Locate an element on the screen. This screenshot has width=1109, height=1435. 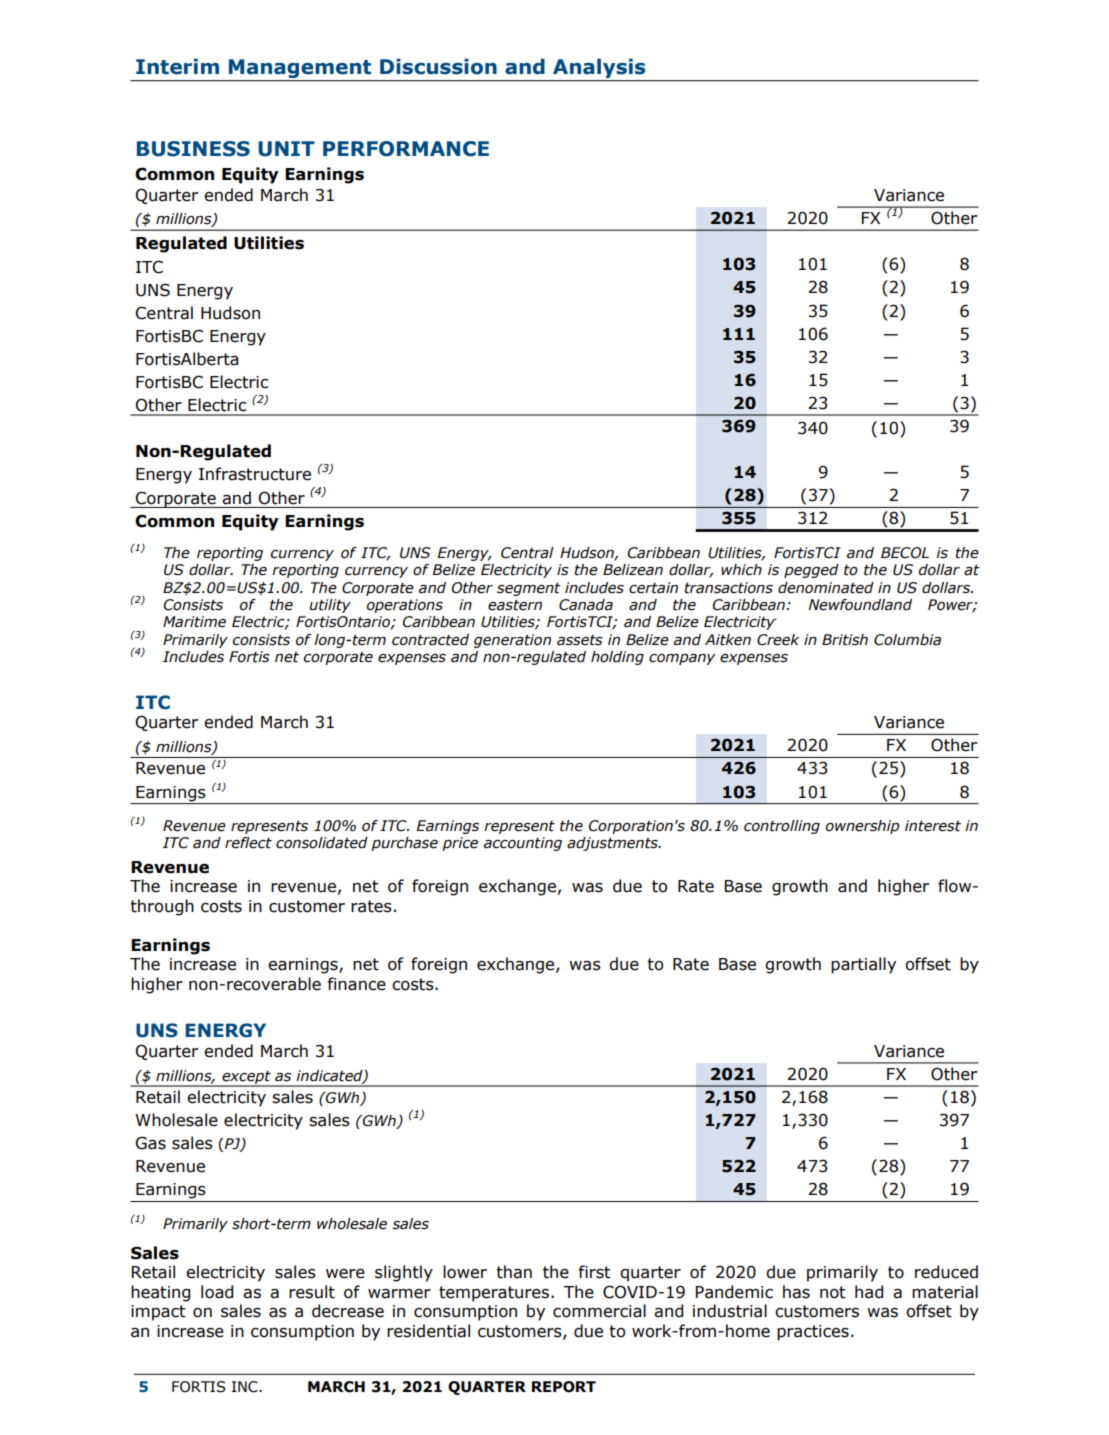
pegged is located at coordinates (811, 571).
